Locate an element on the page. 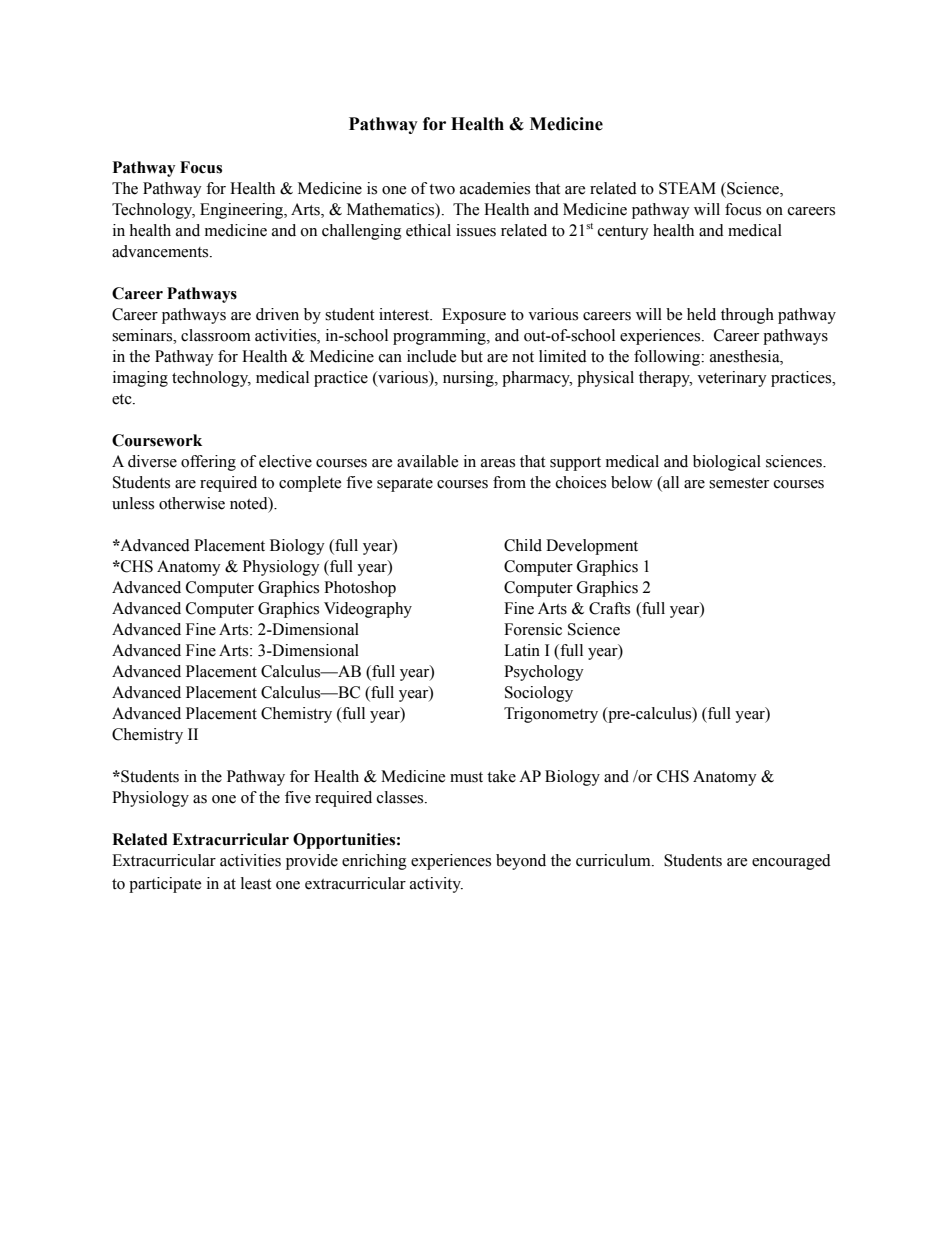 Image resolution: width=952 pixels, height=1233 pixels. advancements is located at coordinates (161, 251).
